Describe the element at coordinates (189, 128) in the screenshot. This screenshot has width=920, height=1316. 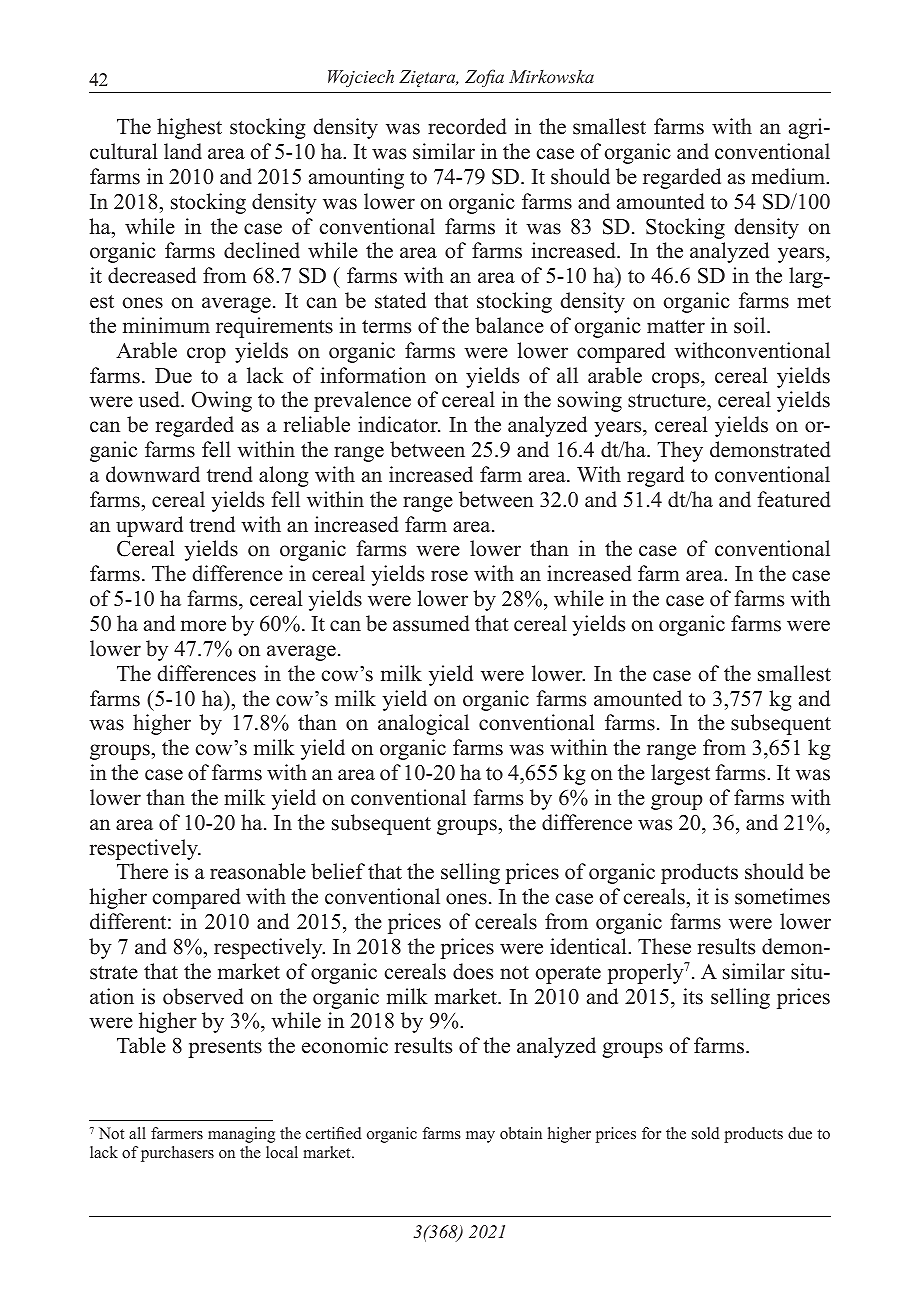
I see `highest` at that location.
